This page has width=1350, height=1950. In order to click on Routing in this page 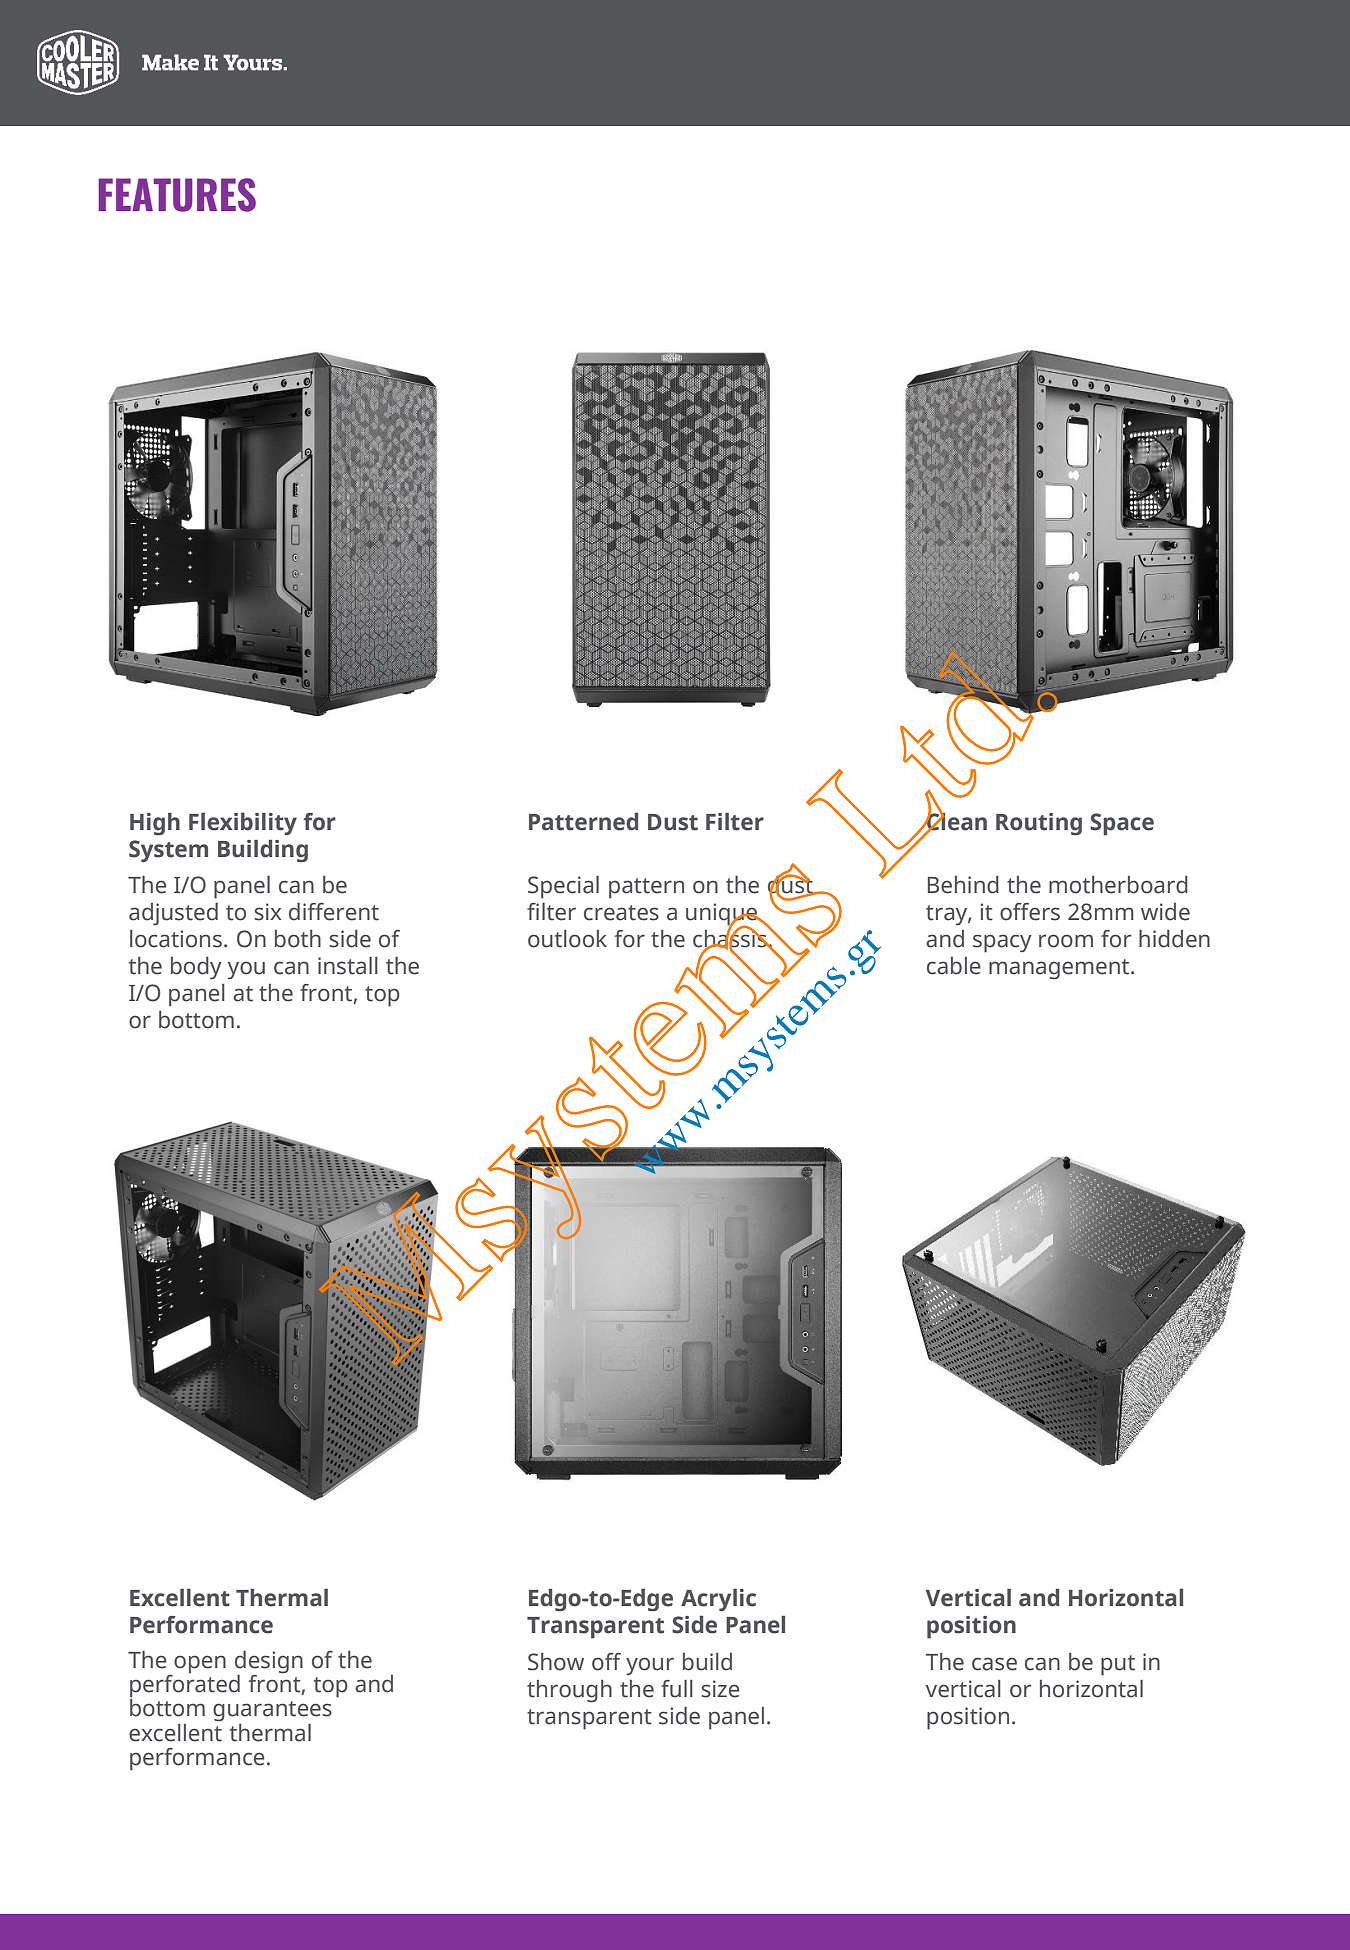, I will do `click(1039, 824)`.
